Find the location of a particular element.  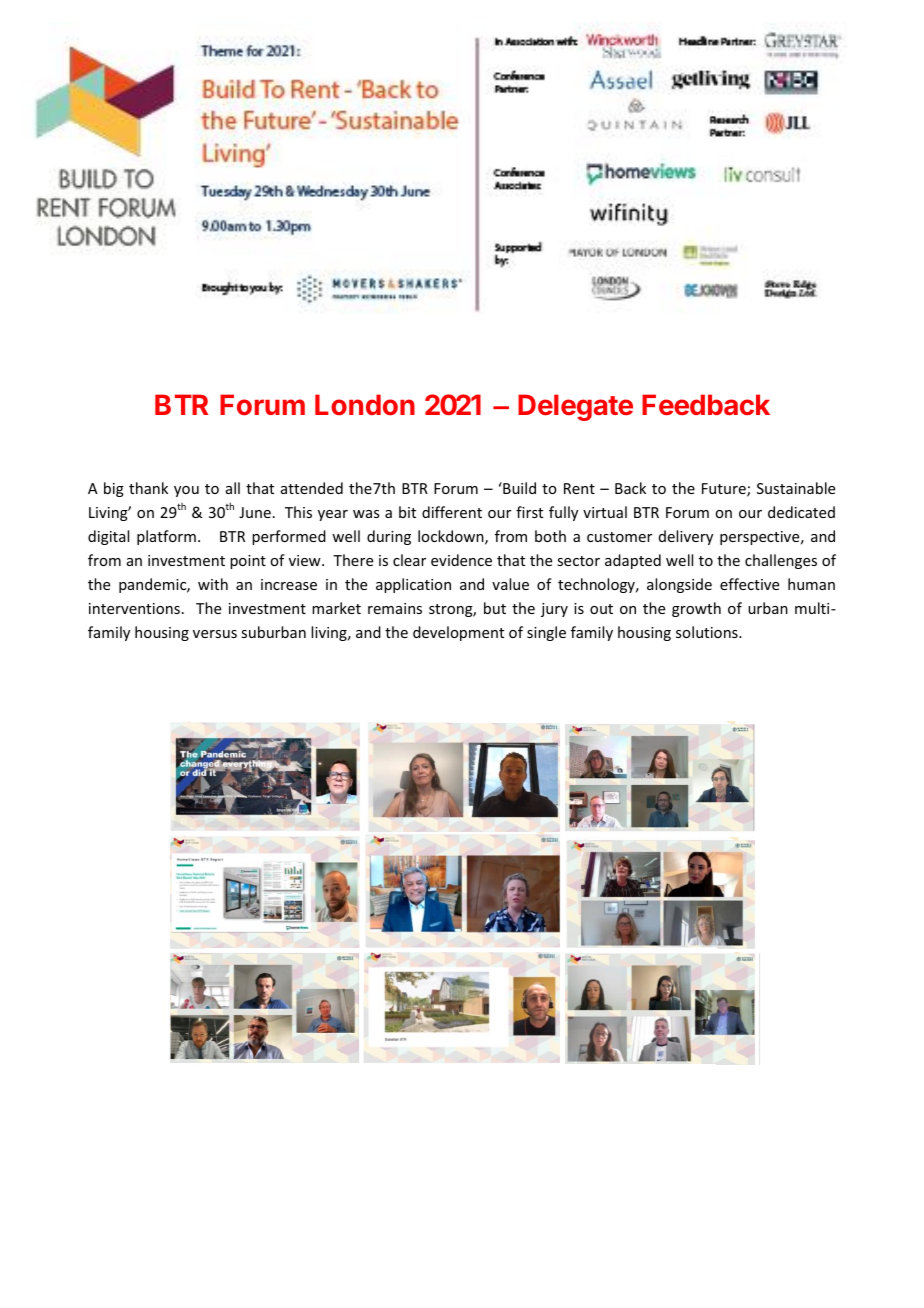

development is located at coordinates (458, 633).
